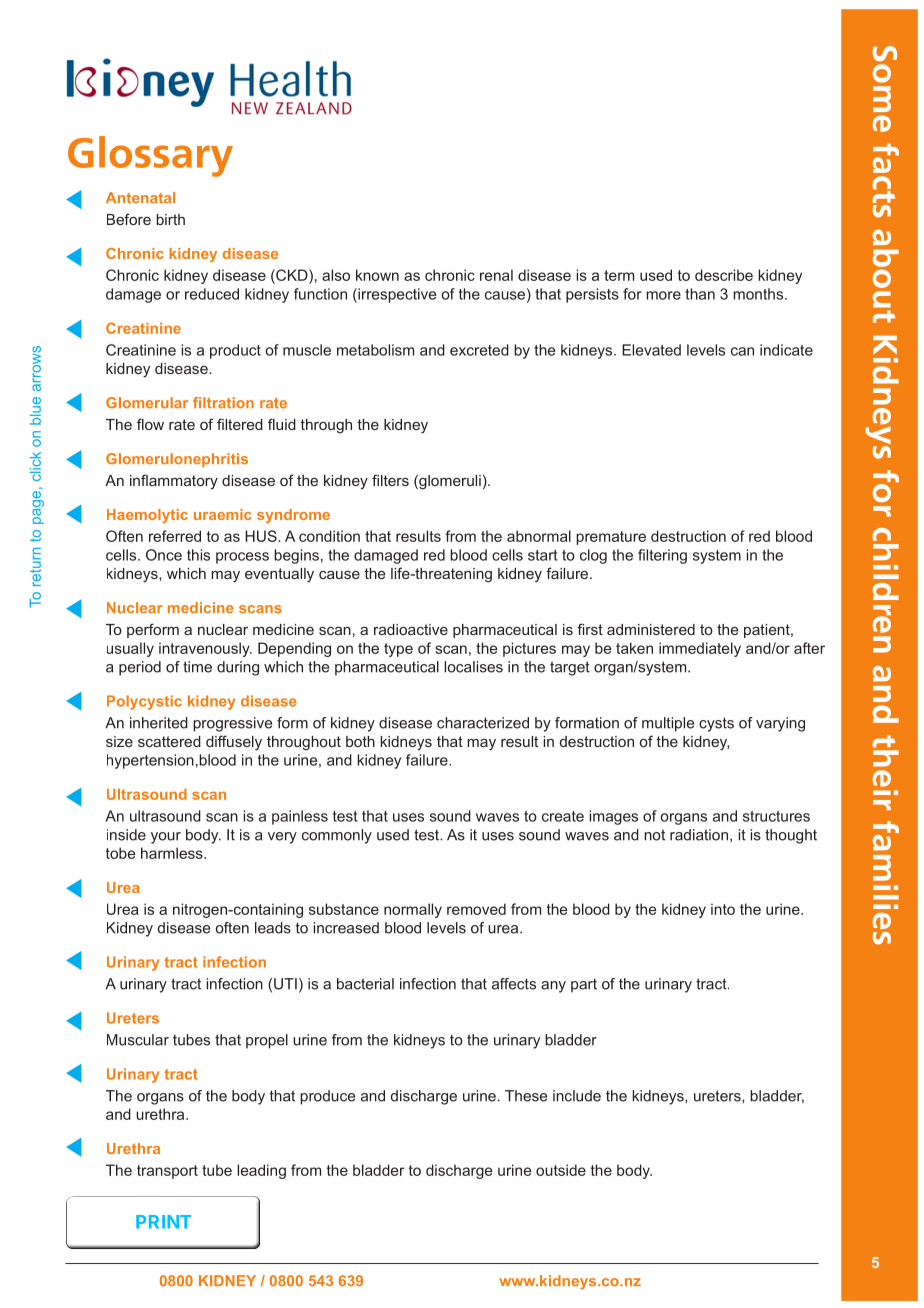 This screenshot has width=924, height=1308. Describe the element at coordinates (526, 1096) in the screenshot. I see `These` at that location.
